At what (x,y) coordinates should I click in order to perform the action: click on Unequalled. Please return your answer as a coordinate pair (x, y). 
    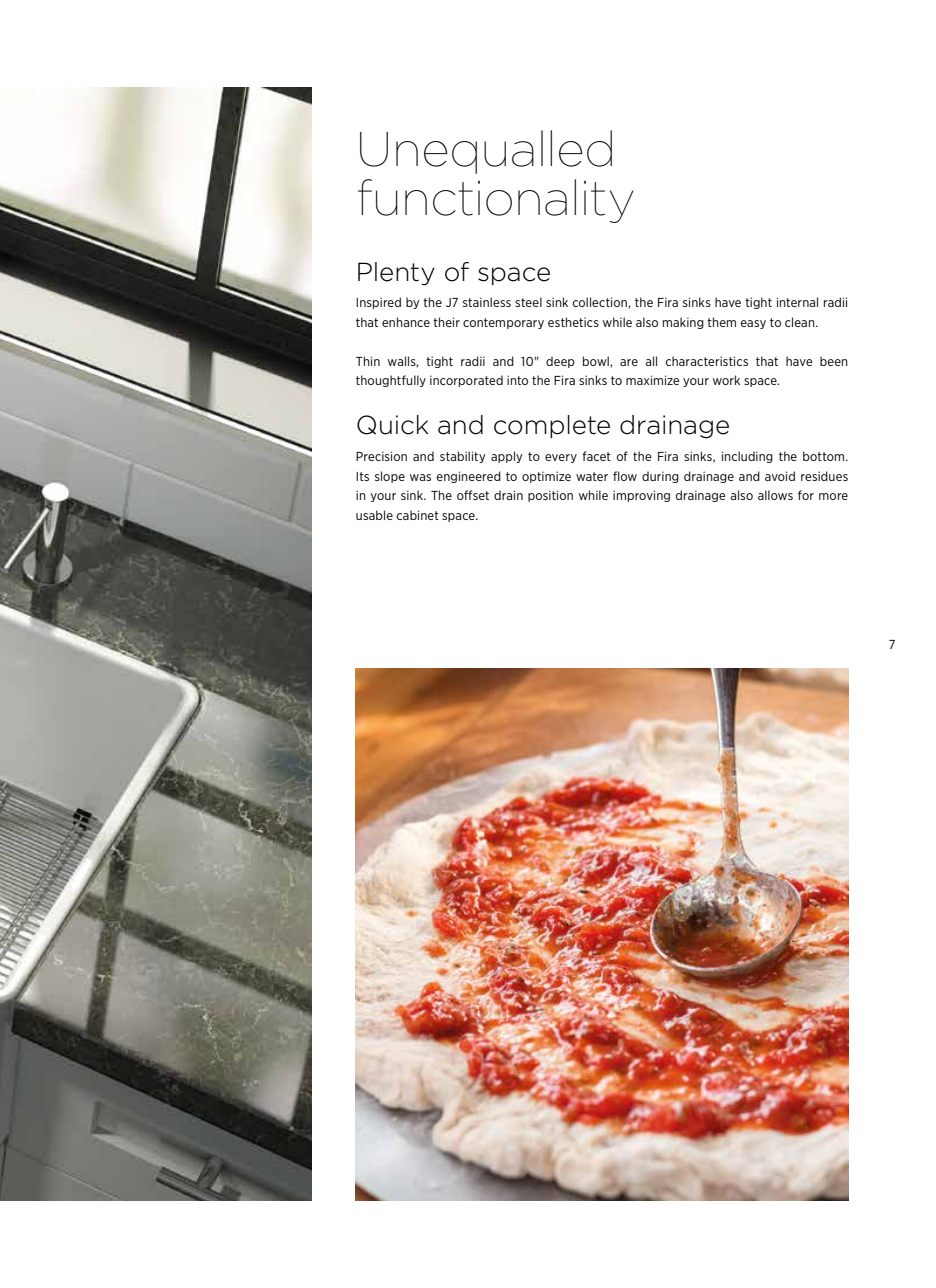
    Looking at the image, I should click on (486, 152).
